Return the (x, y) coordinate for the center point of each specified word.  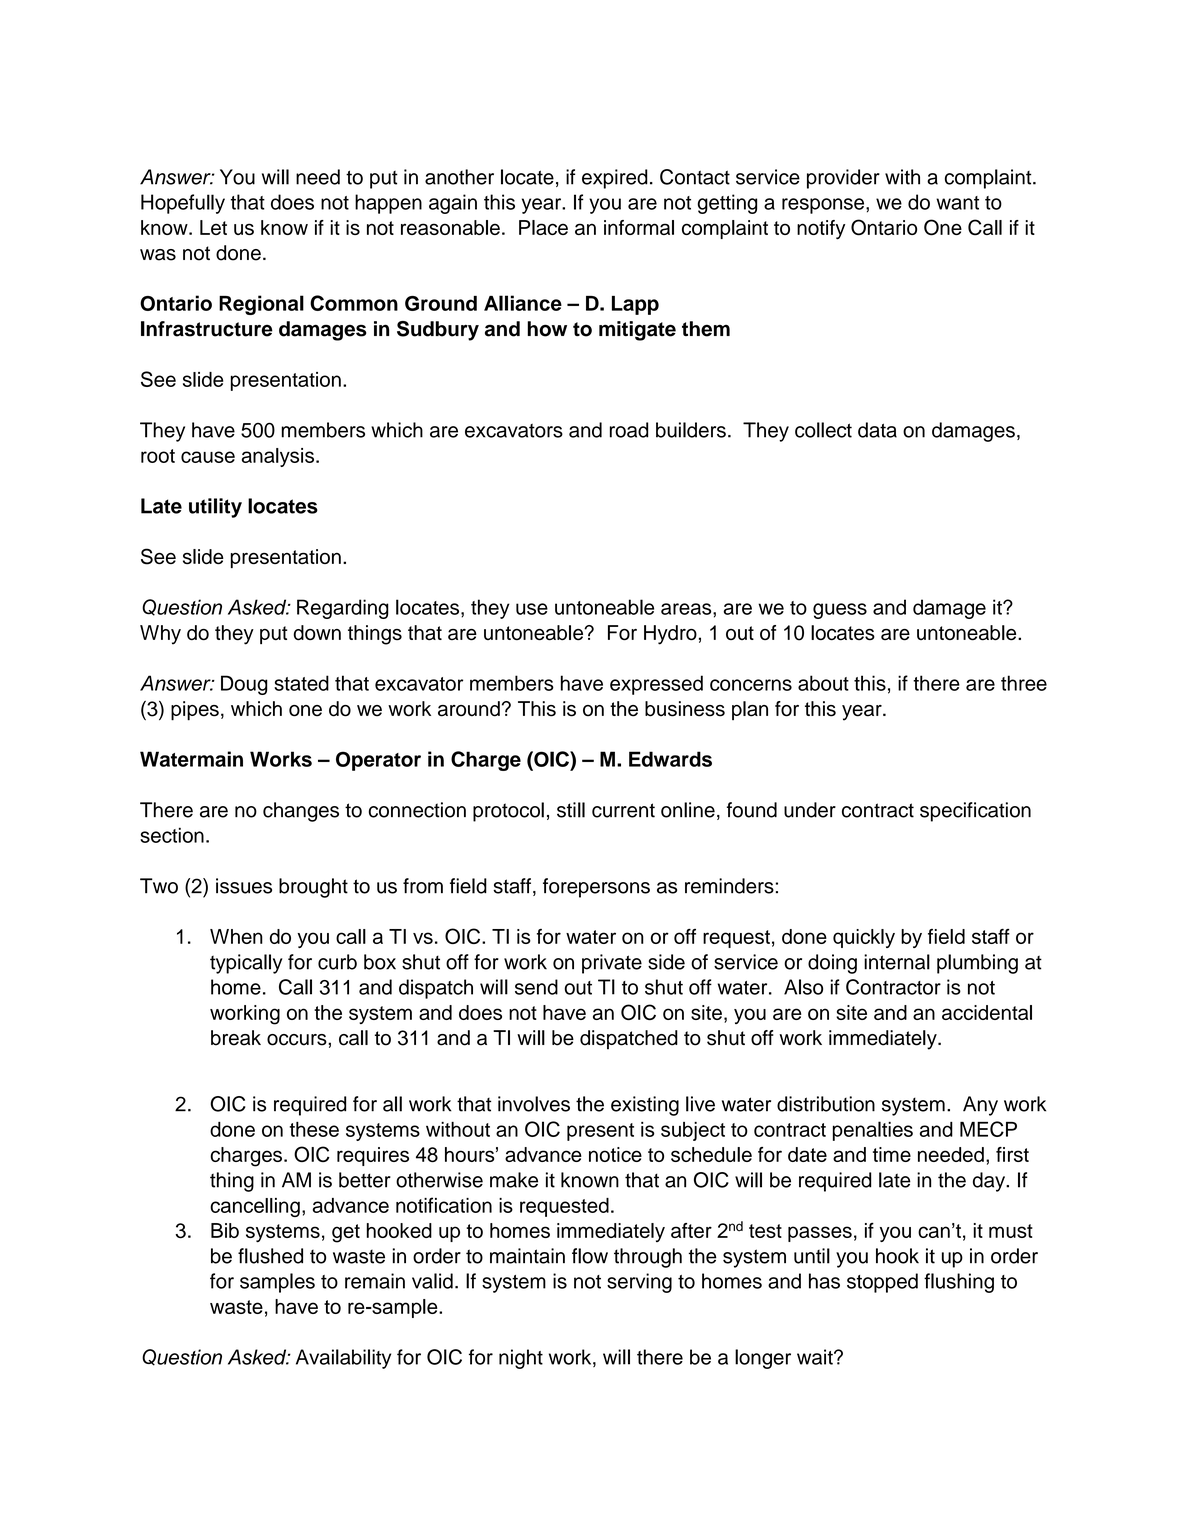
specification (975, 812)
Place (543, 227)
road (629, 430)
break (236, 1038)
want (957, 203)
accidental (987, 1012)
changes (301, 812)
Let (213, 227)
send (536, 987)
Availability (343, 1359)
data (877, 430)
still (571, 810)
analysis (278, 457)
